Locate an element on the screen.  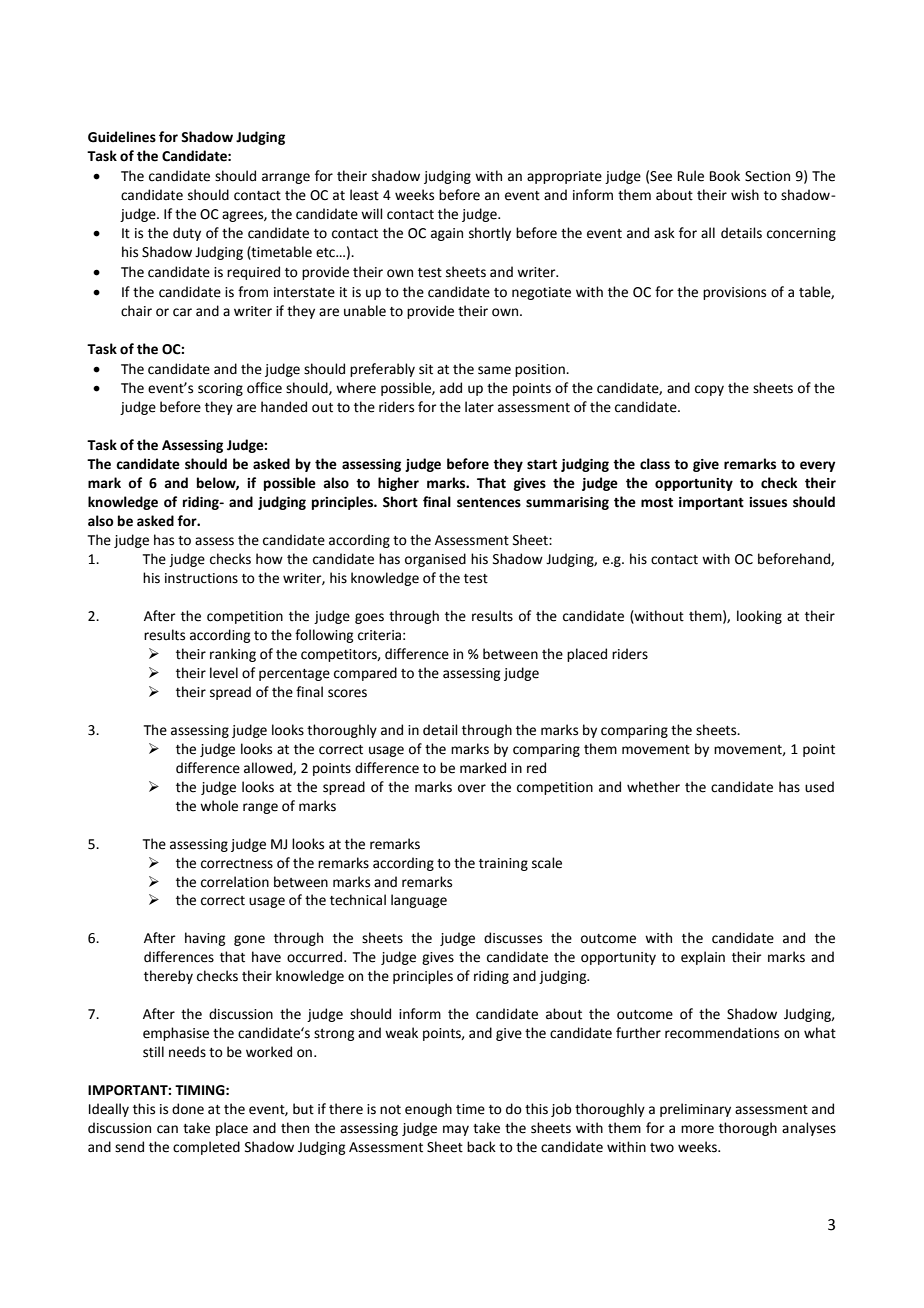
may is located at coordinates (456, 1130).
